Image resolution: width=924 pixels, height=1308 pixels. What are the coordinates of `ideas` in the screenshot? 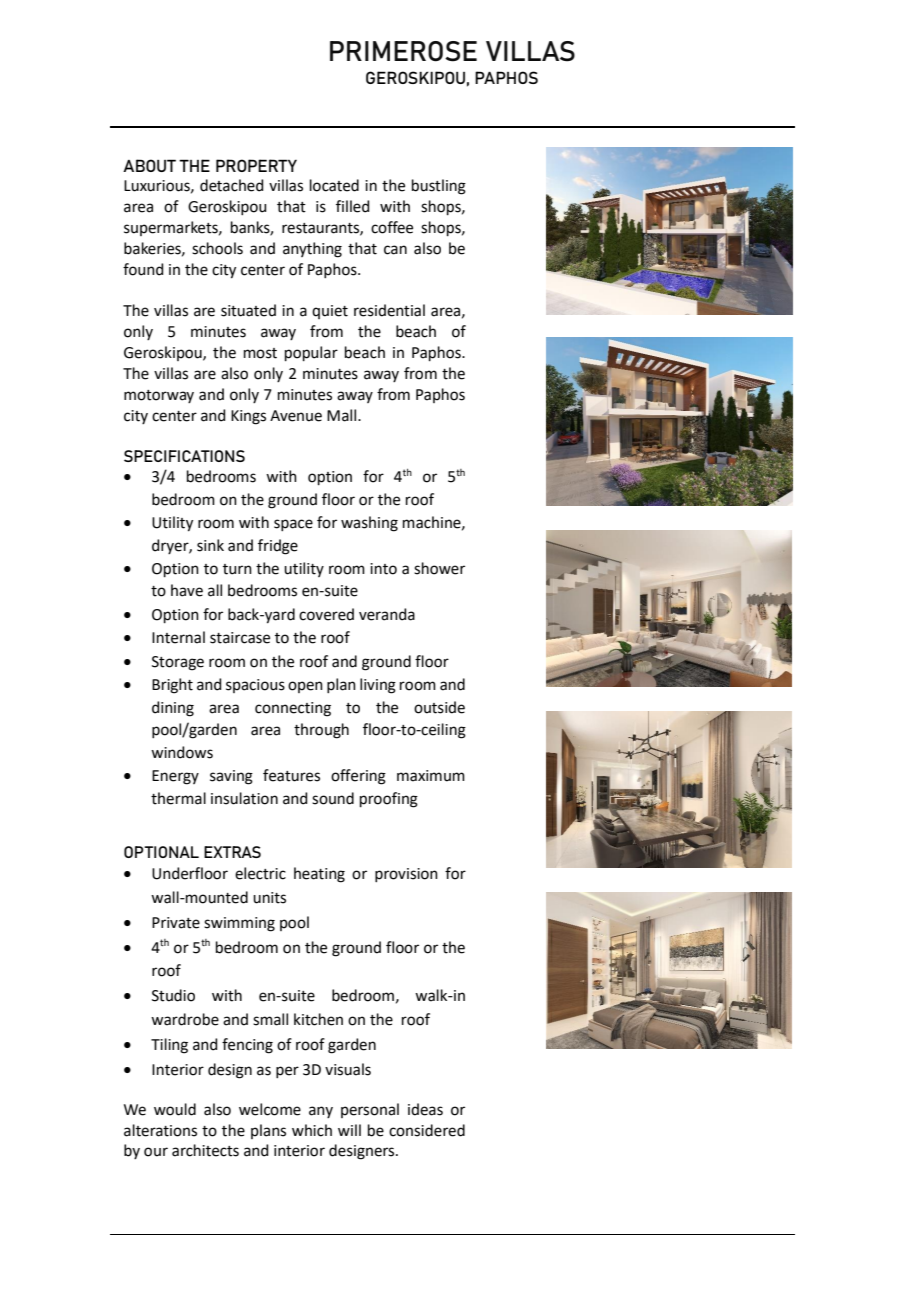 It's located at (425, 1109).
